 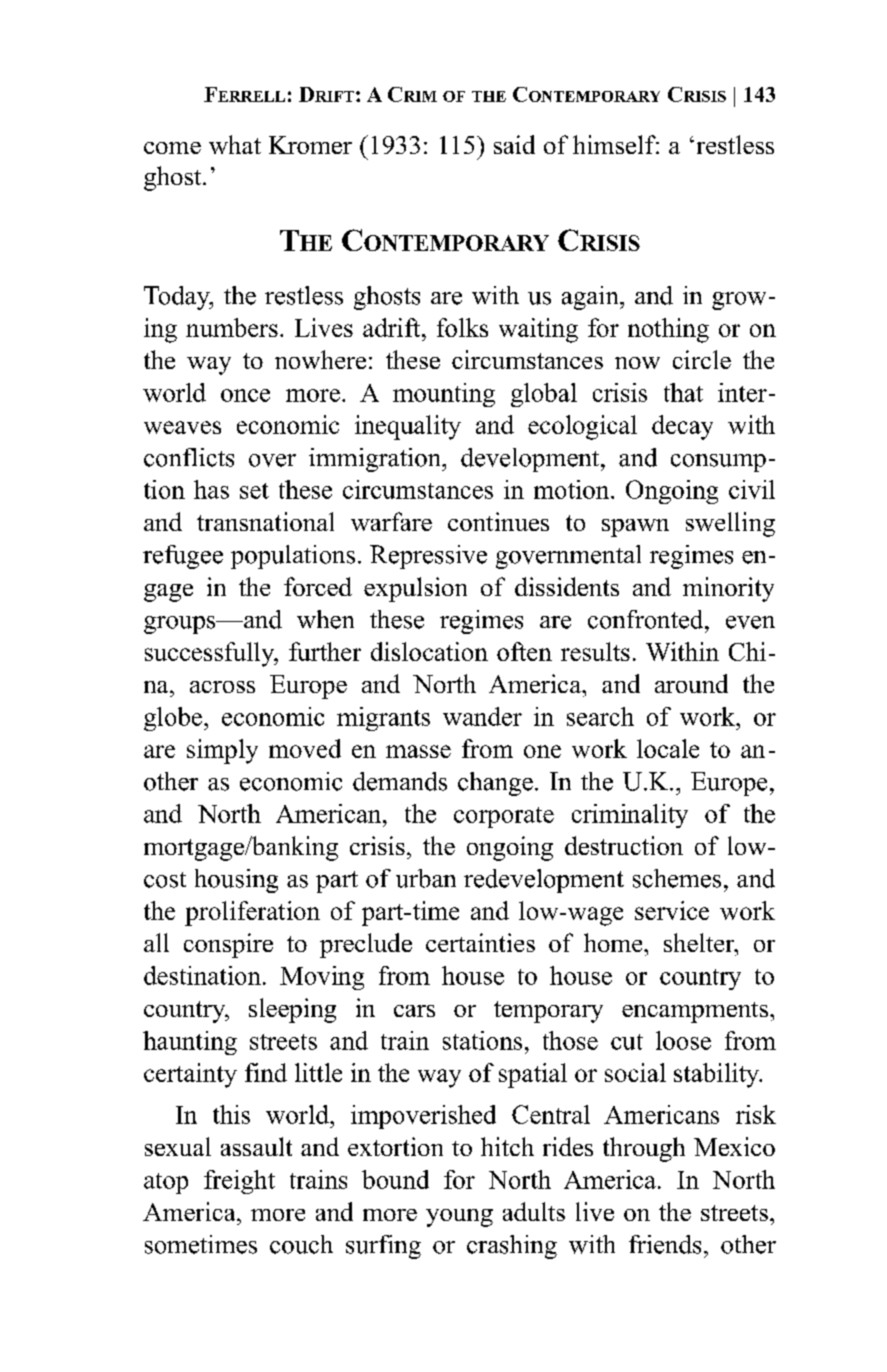 I want to click on young, so click(x=459, y=1218).
